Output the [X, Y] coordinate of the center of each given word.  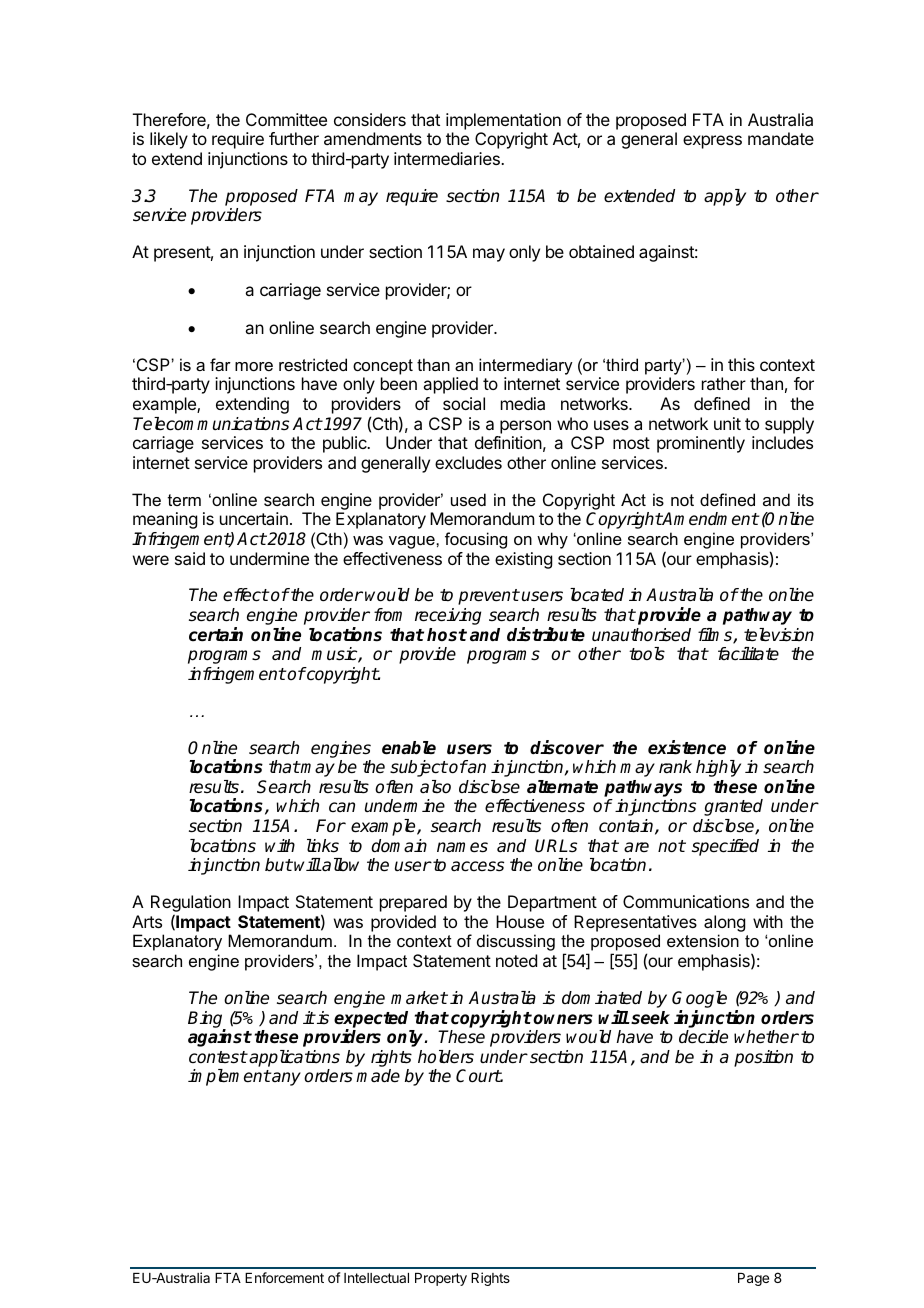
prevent [488, 597]
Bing [206, 1020]
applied [450, 385]
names [462, 847]
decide [703, 1037]
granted [733, 807]
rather [724, 383]
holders [446, 1057]
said [190, 558]
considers [370, 119]
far [220, 364]
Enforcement [284, 1277]
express [712, 142]
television [779, 635]
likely [169, 140]
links [323, 846]
